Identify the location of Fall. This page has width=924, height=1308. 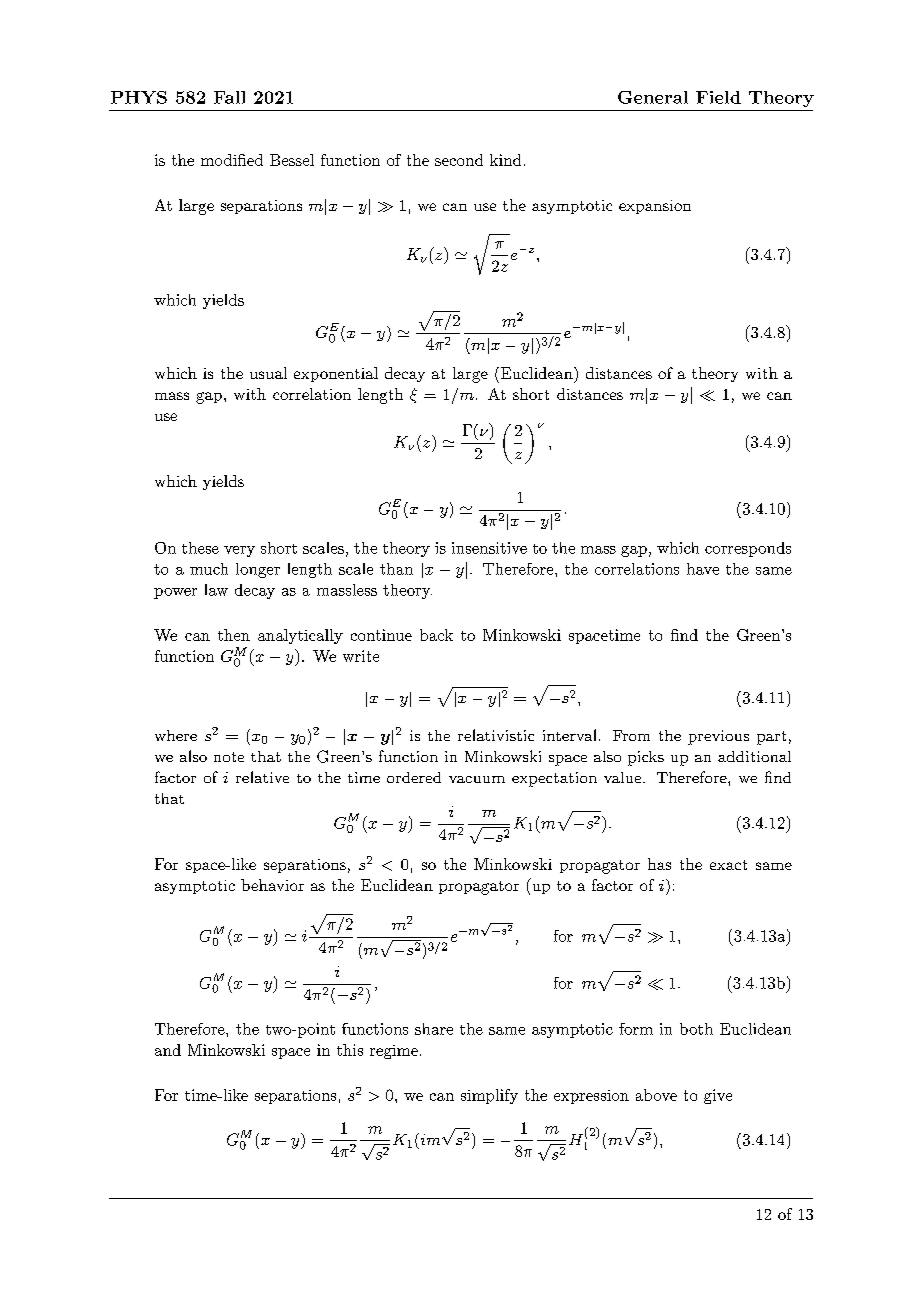
(229, 97).
